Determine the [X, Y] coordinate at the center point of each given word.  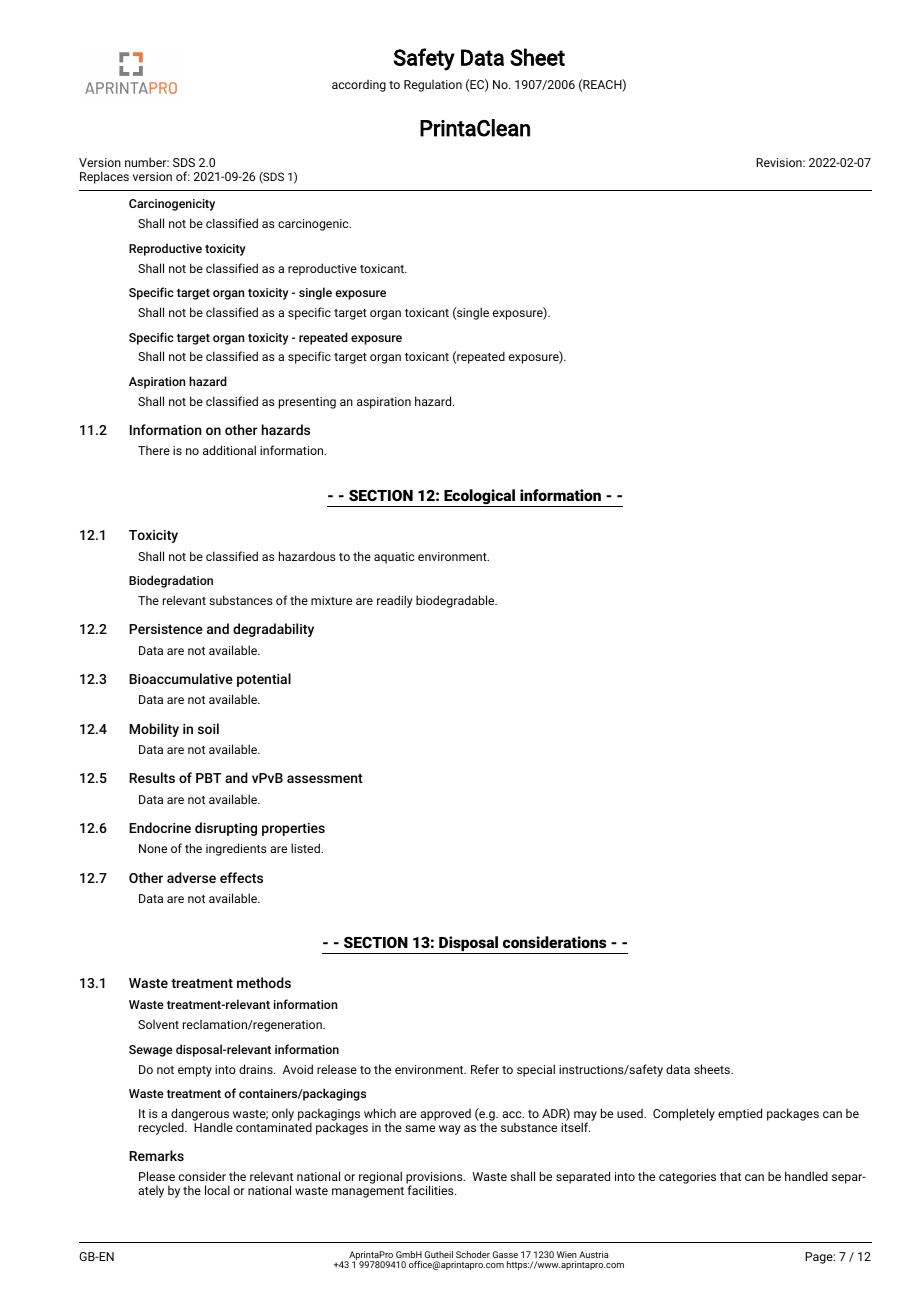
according [359, 85]
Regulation [433, 86]
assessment [325, 778]
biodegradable [456, 601]
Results [152, 777]
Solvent [158, 1024]
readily [395, 601]
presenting [307, 403]
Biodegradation [171, 581]
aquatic [394, 558]
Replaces [104, 177]
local [217, 1190]
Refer [485, 1069]
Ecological [480, 498]
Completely [684, 1114]
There [154, 450]
